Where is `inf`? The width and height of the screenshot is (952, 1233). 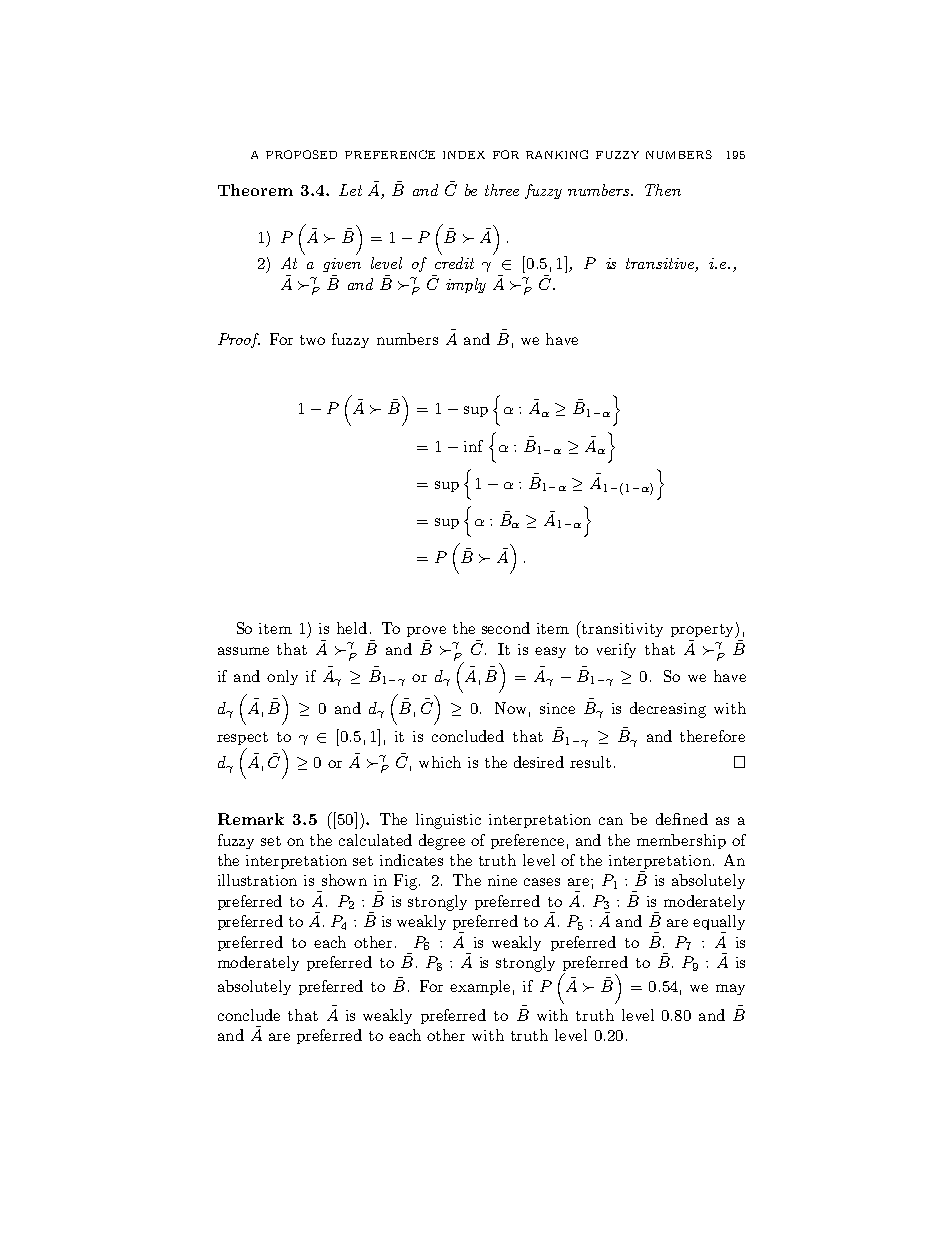
inf is located at coordinates (473, 446).
